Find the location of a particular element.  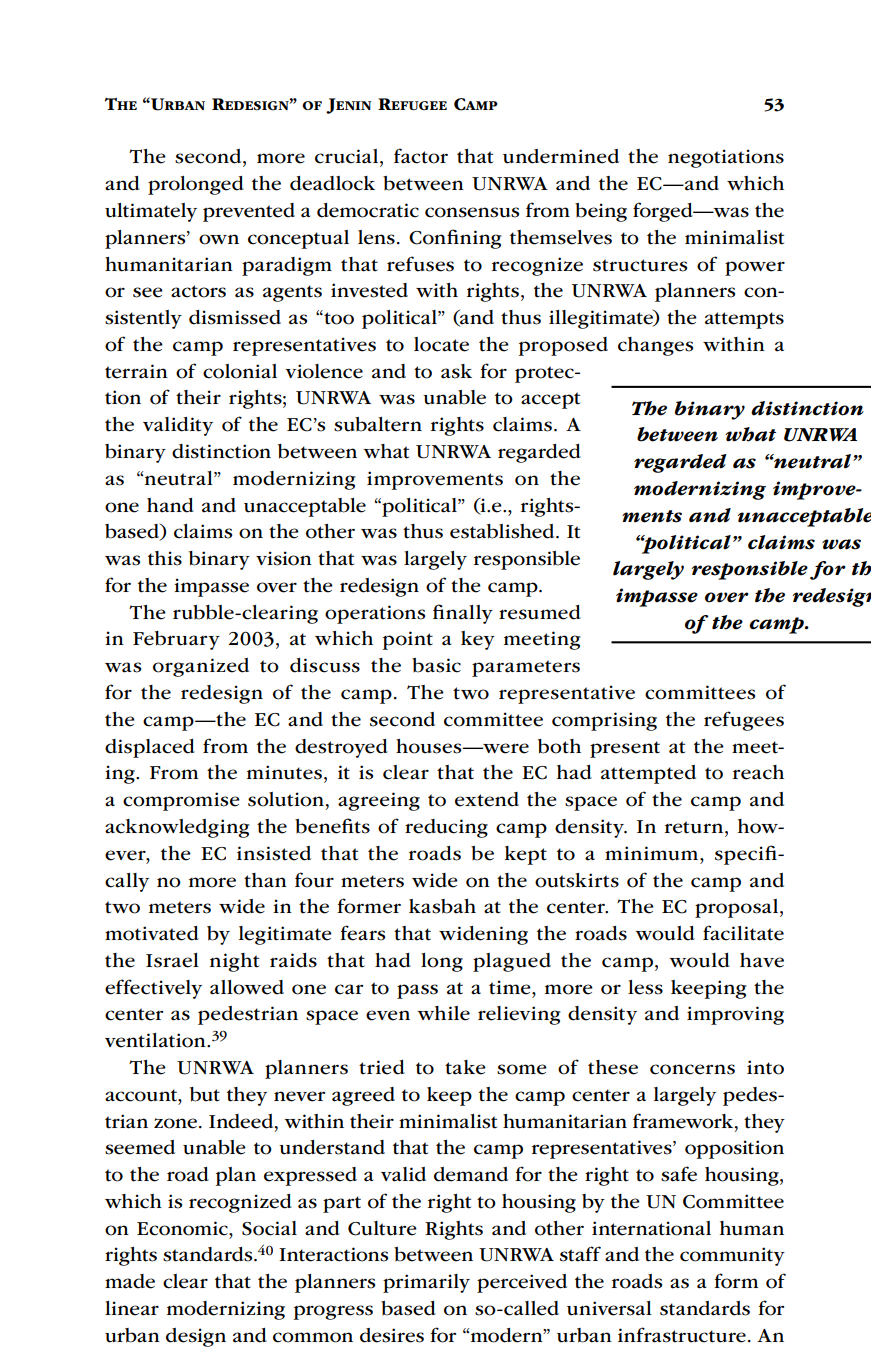

allowed is located at coordinates (247, 987).
